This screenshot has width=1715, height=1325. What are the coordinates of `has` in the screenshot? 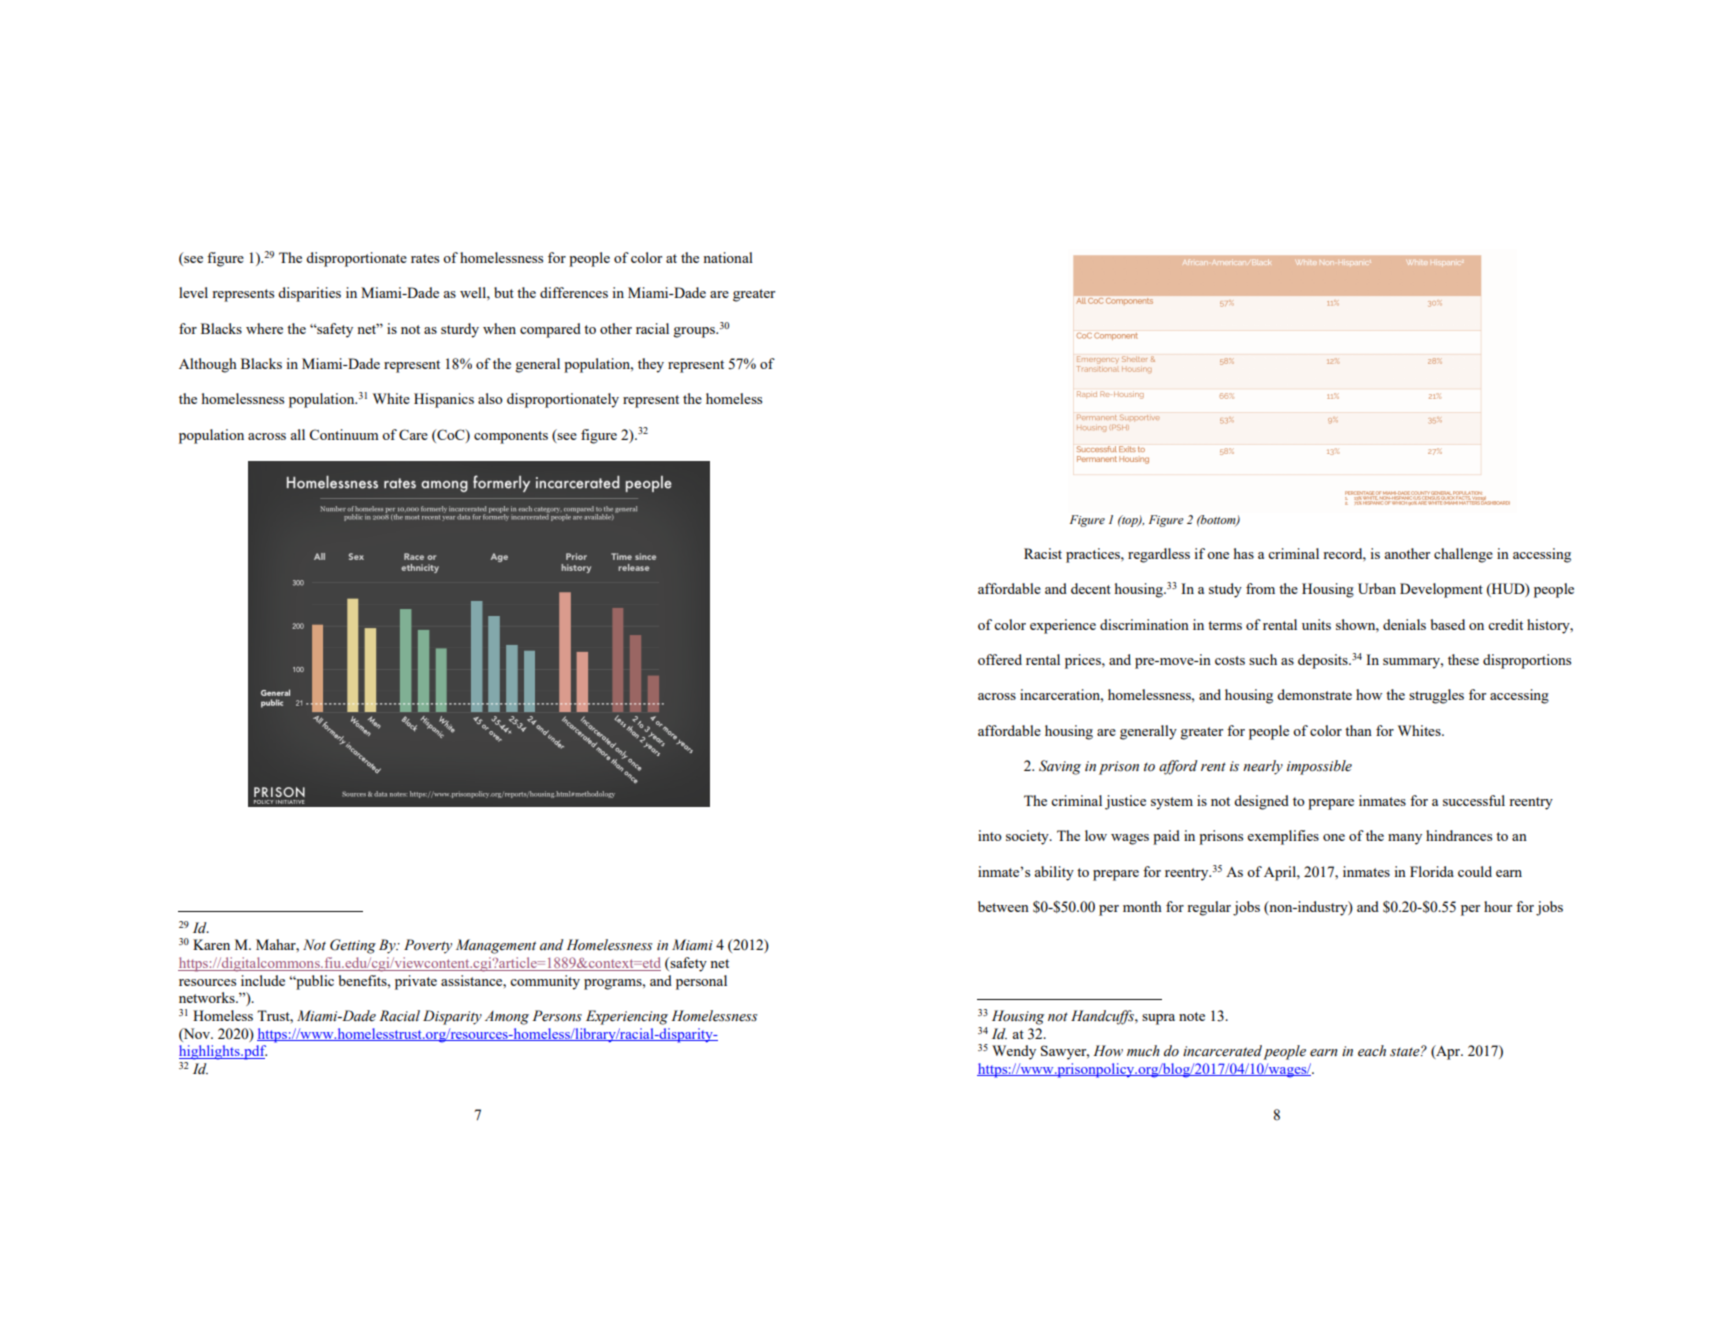 It's located at (1244, 553).
